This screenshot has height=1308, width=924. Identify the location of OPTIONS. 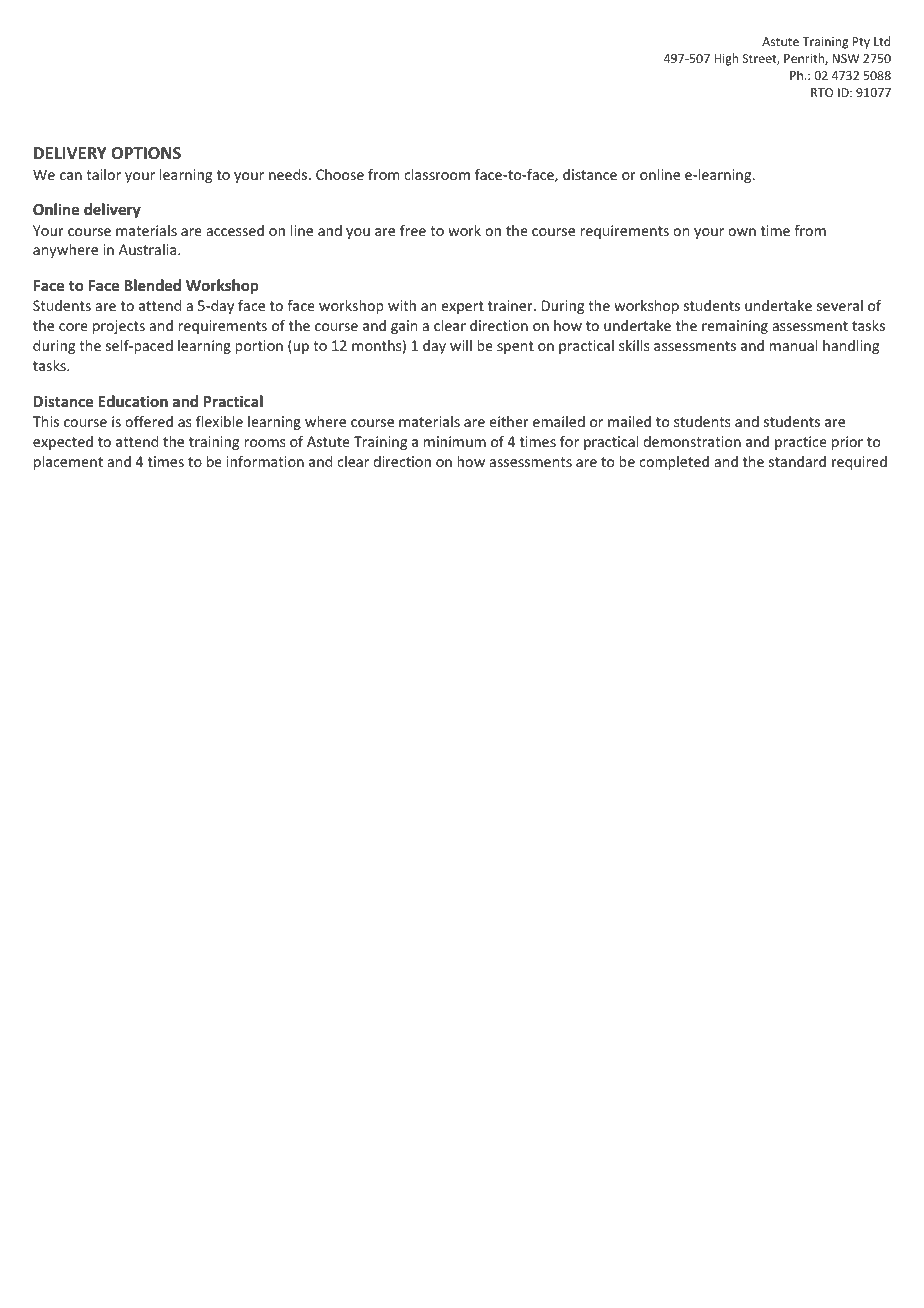
(146, 153).
